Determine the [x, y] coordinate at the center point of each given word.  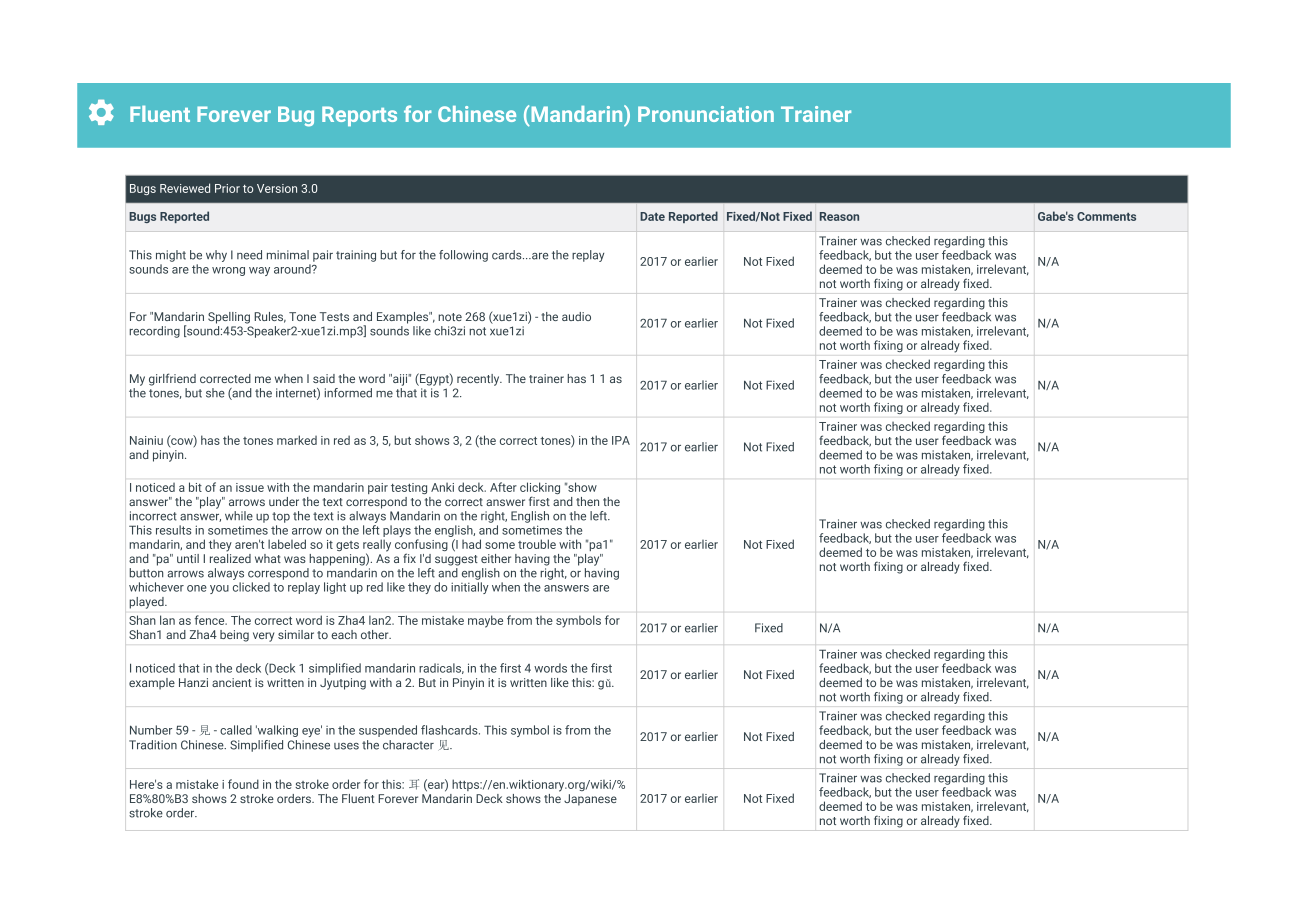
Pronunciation [706, 114]
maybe [485, 621]
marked [297, 440]
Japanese [590, 800]
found [243, 784]
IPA [621, 440]
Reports [359, 116]
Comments [1106, 216]
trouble [537, 544]
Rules [270, 317]
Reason [839, 216]
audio [576, 316]
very [263, 637]
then [587, 501]
